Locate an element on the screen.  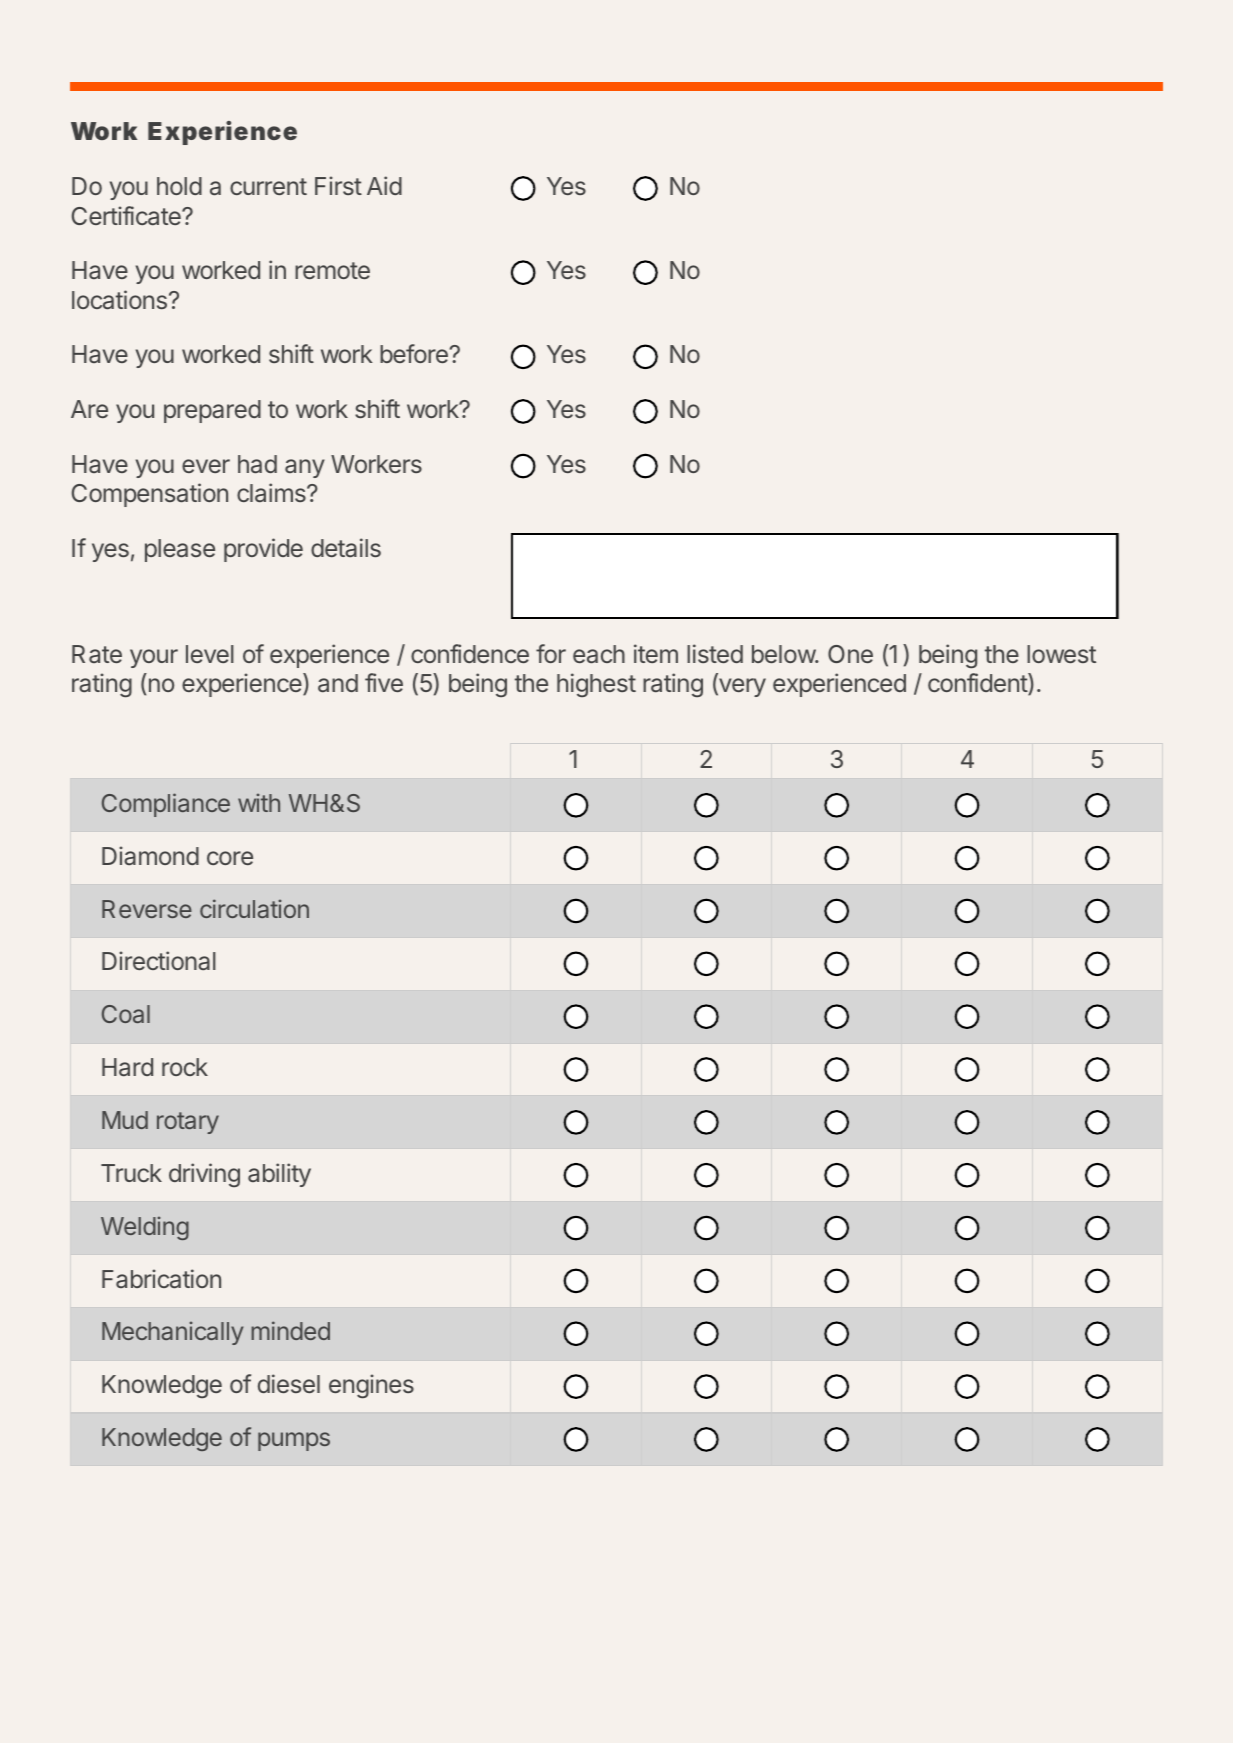
please is located at coordinates (180, 550).
